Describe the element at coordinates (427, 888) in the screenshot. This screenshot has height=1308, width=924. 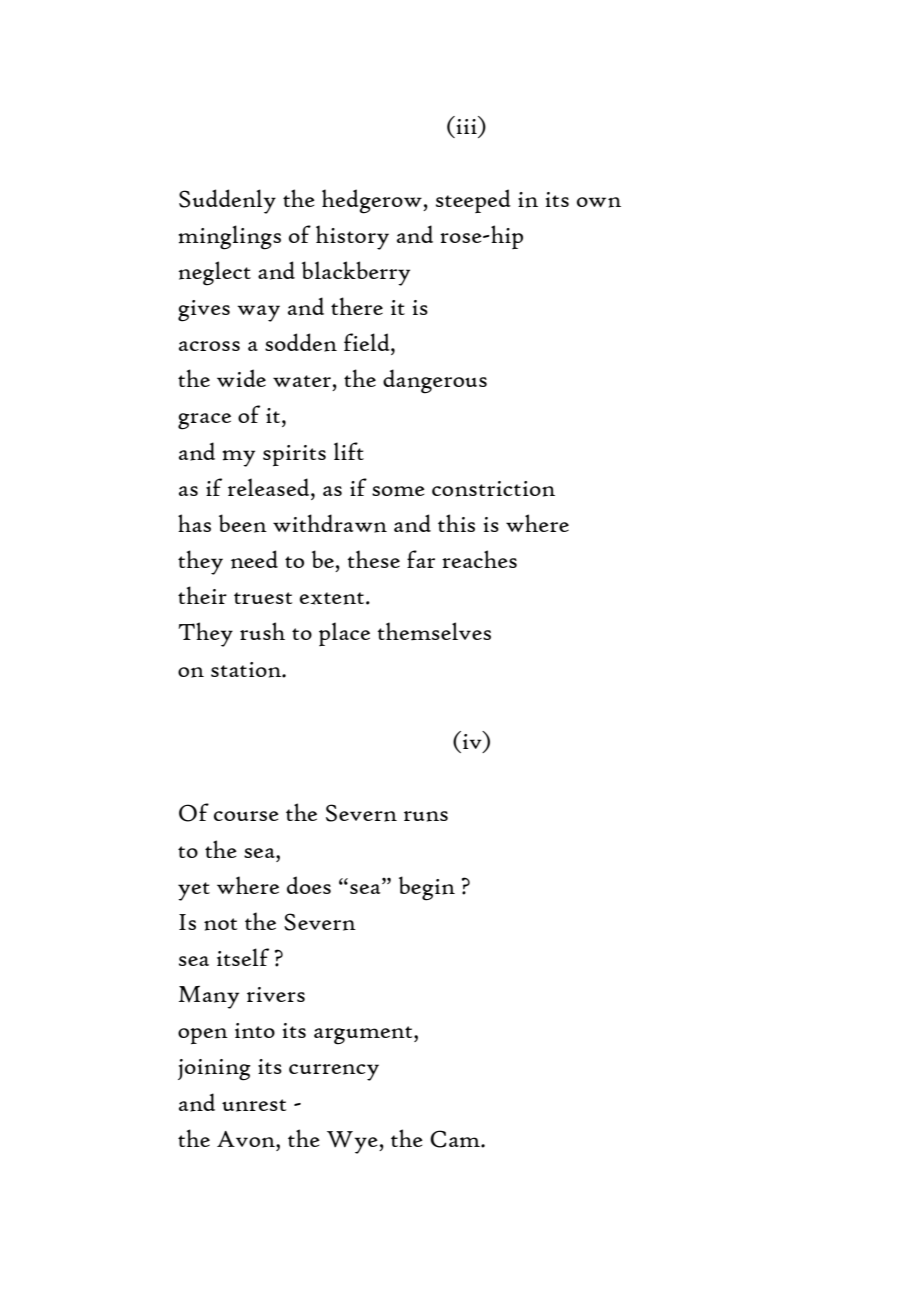
I see `begin` at that location.
